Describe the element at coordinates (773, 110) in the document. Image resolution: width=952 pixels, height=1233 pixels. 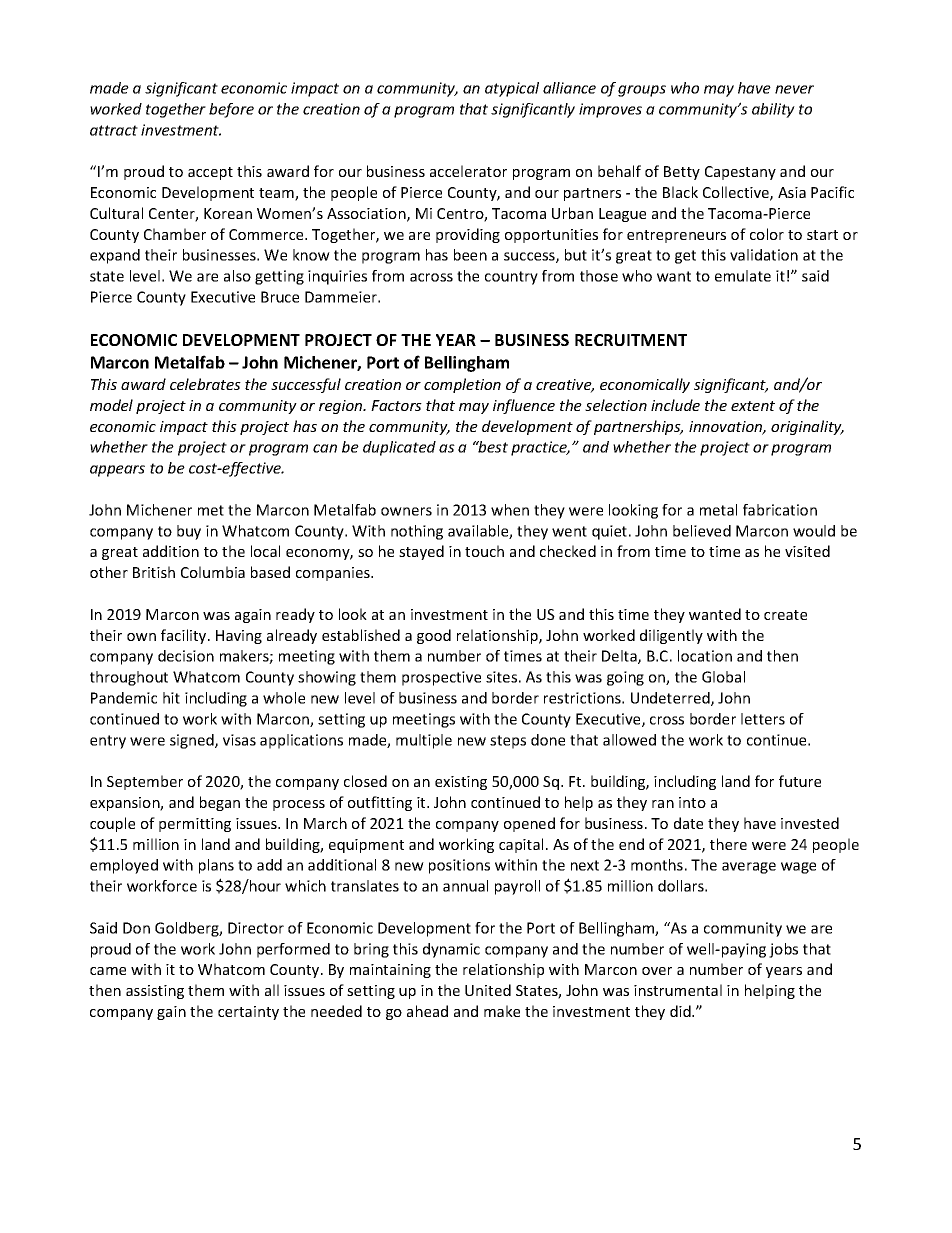
I see `ability` at that location.
